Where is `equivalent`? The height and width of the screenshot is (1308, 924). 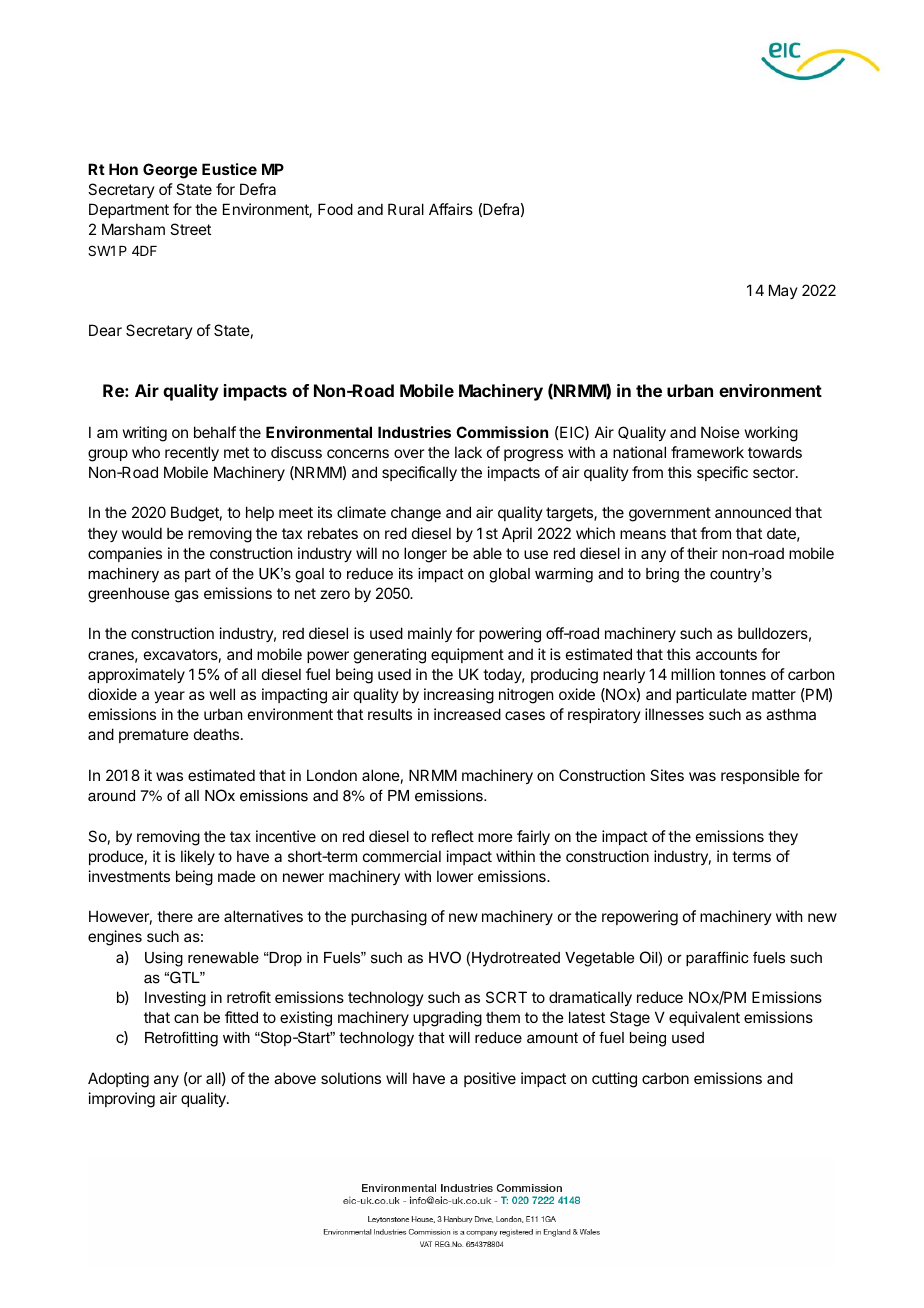 equivalent is located at coordinates (704, 1018).
